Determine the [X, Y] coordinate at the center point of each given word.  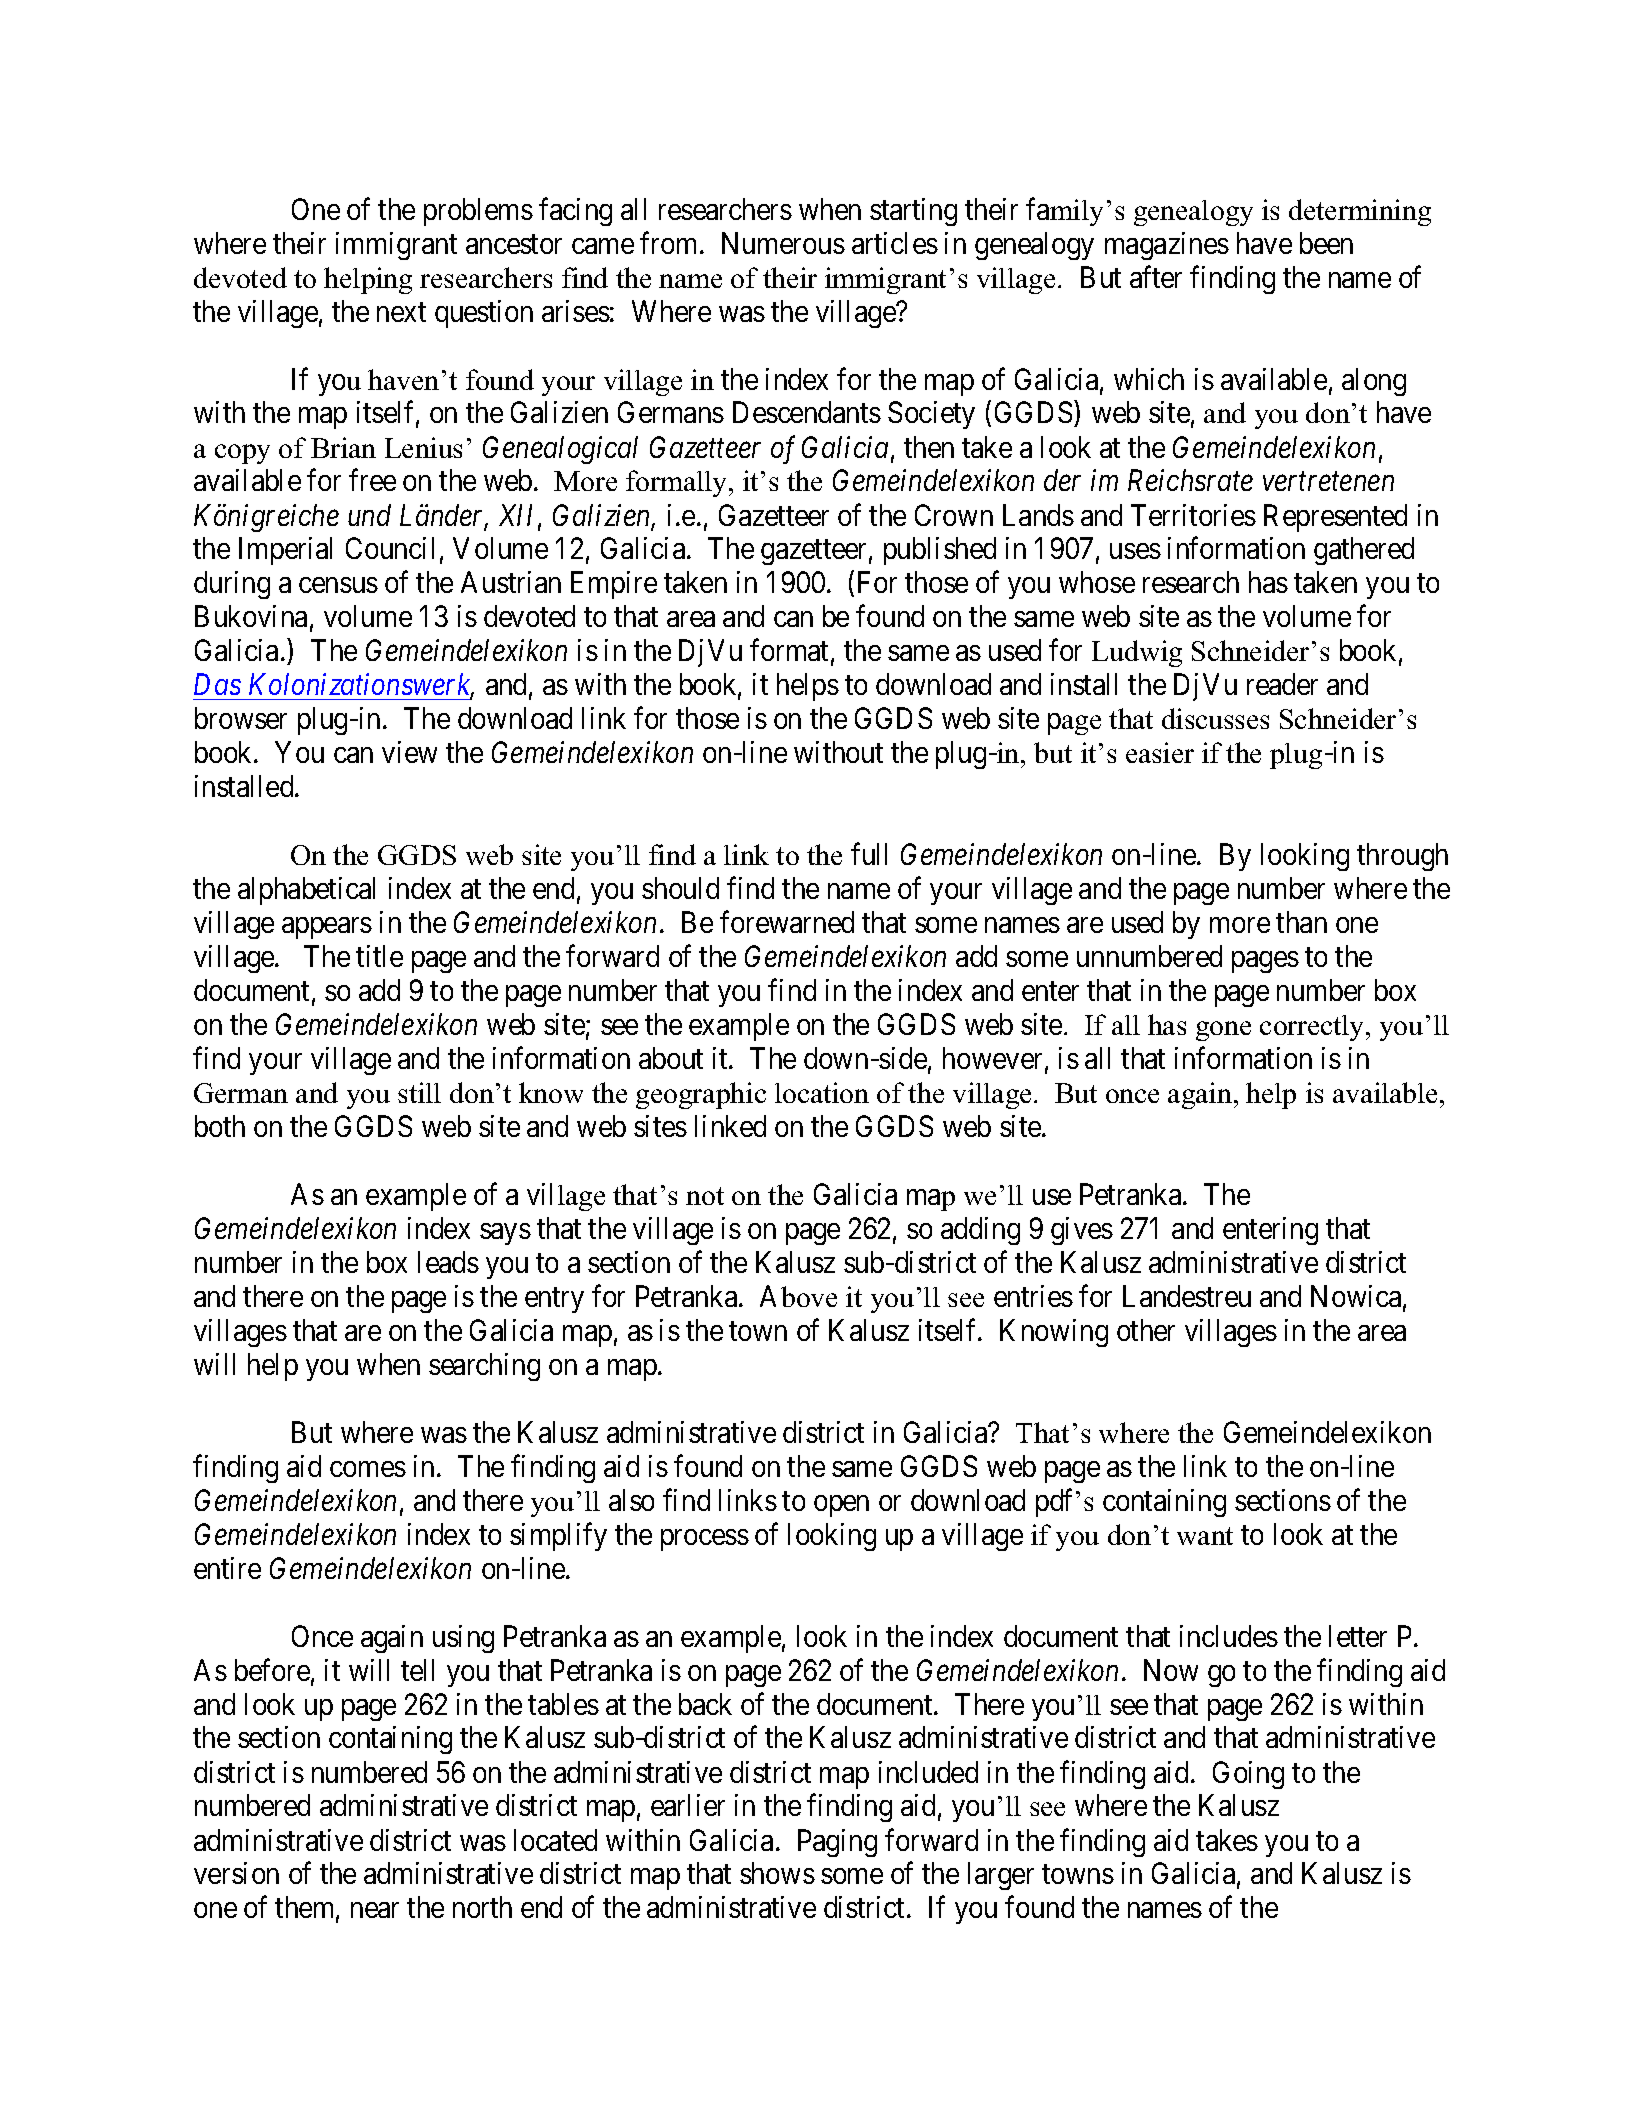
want [1205, 1536]
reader [1282, 684]
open [841, 1506]
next [401, 312]
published [940, 551]
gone [1223, 1031]
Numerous [783, 243]
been [1326, 243]
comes [368, 1469]
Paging [837, 1843]
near [375, 1910]
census [338, 585]
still [419, 1092]
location [822, 1092]
